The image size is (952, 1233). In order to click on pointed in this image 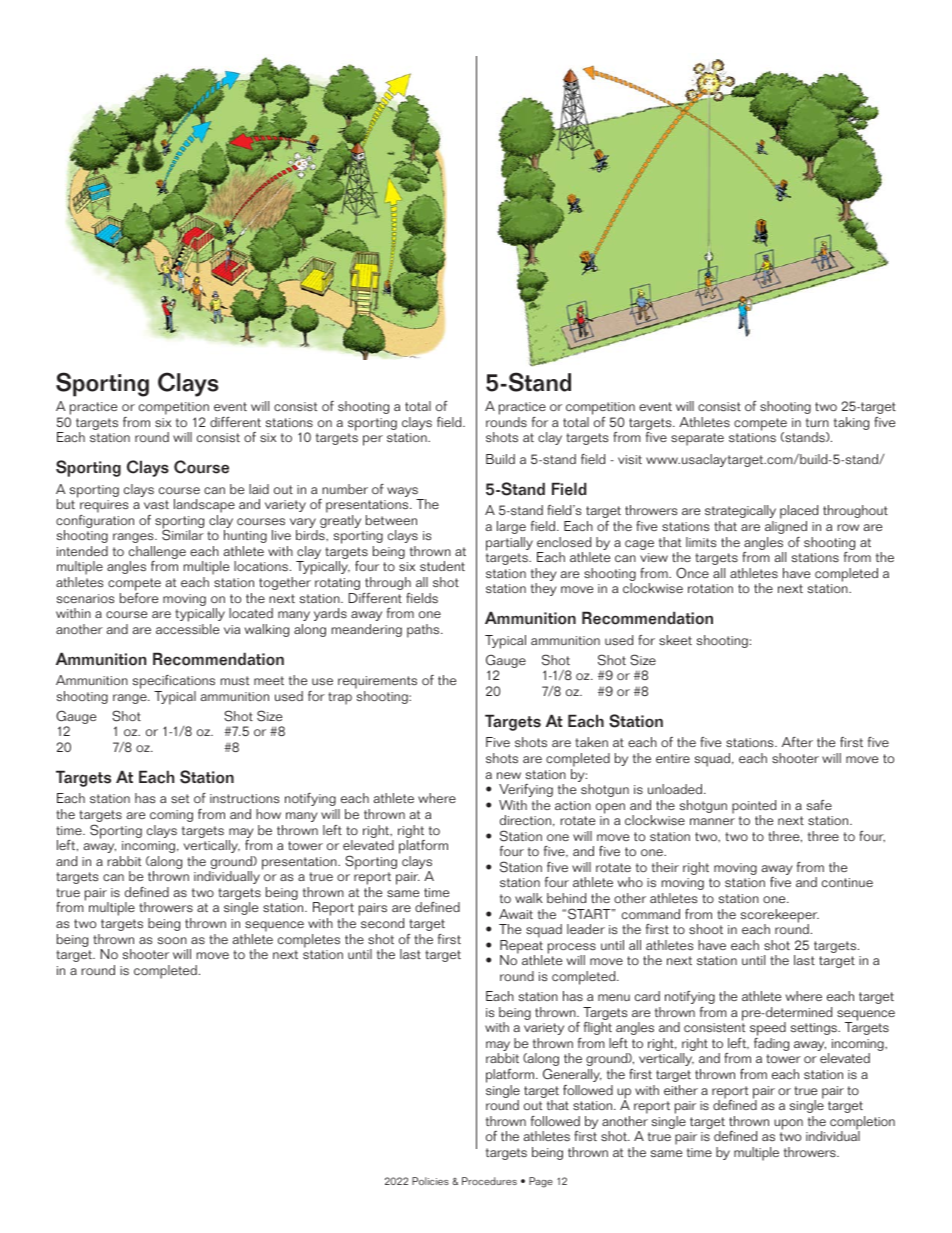, I will do `click(754, 808)`.
